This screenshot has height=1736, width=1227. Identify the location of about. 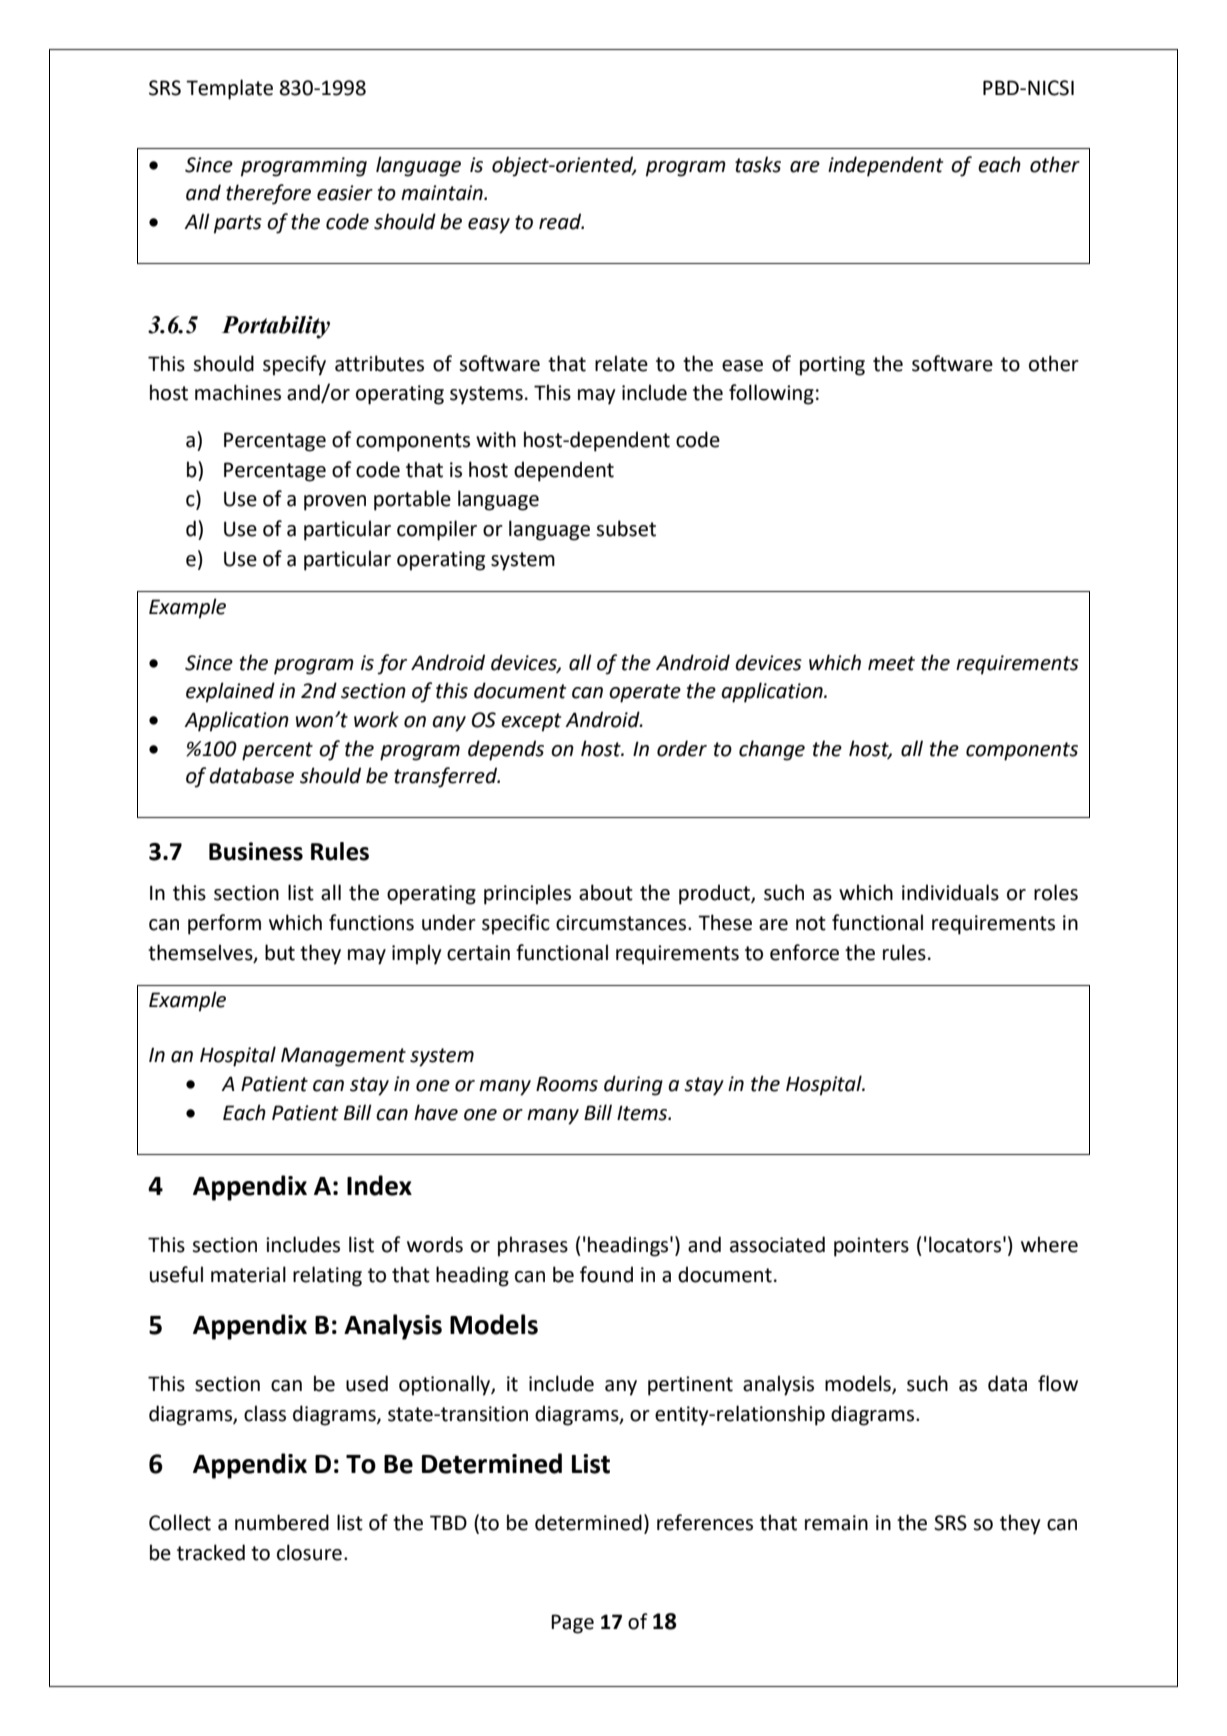
(606, 892).
